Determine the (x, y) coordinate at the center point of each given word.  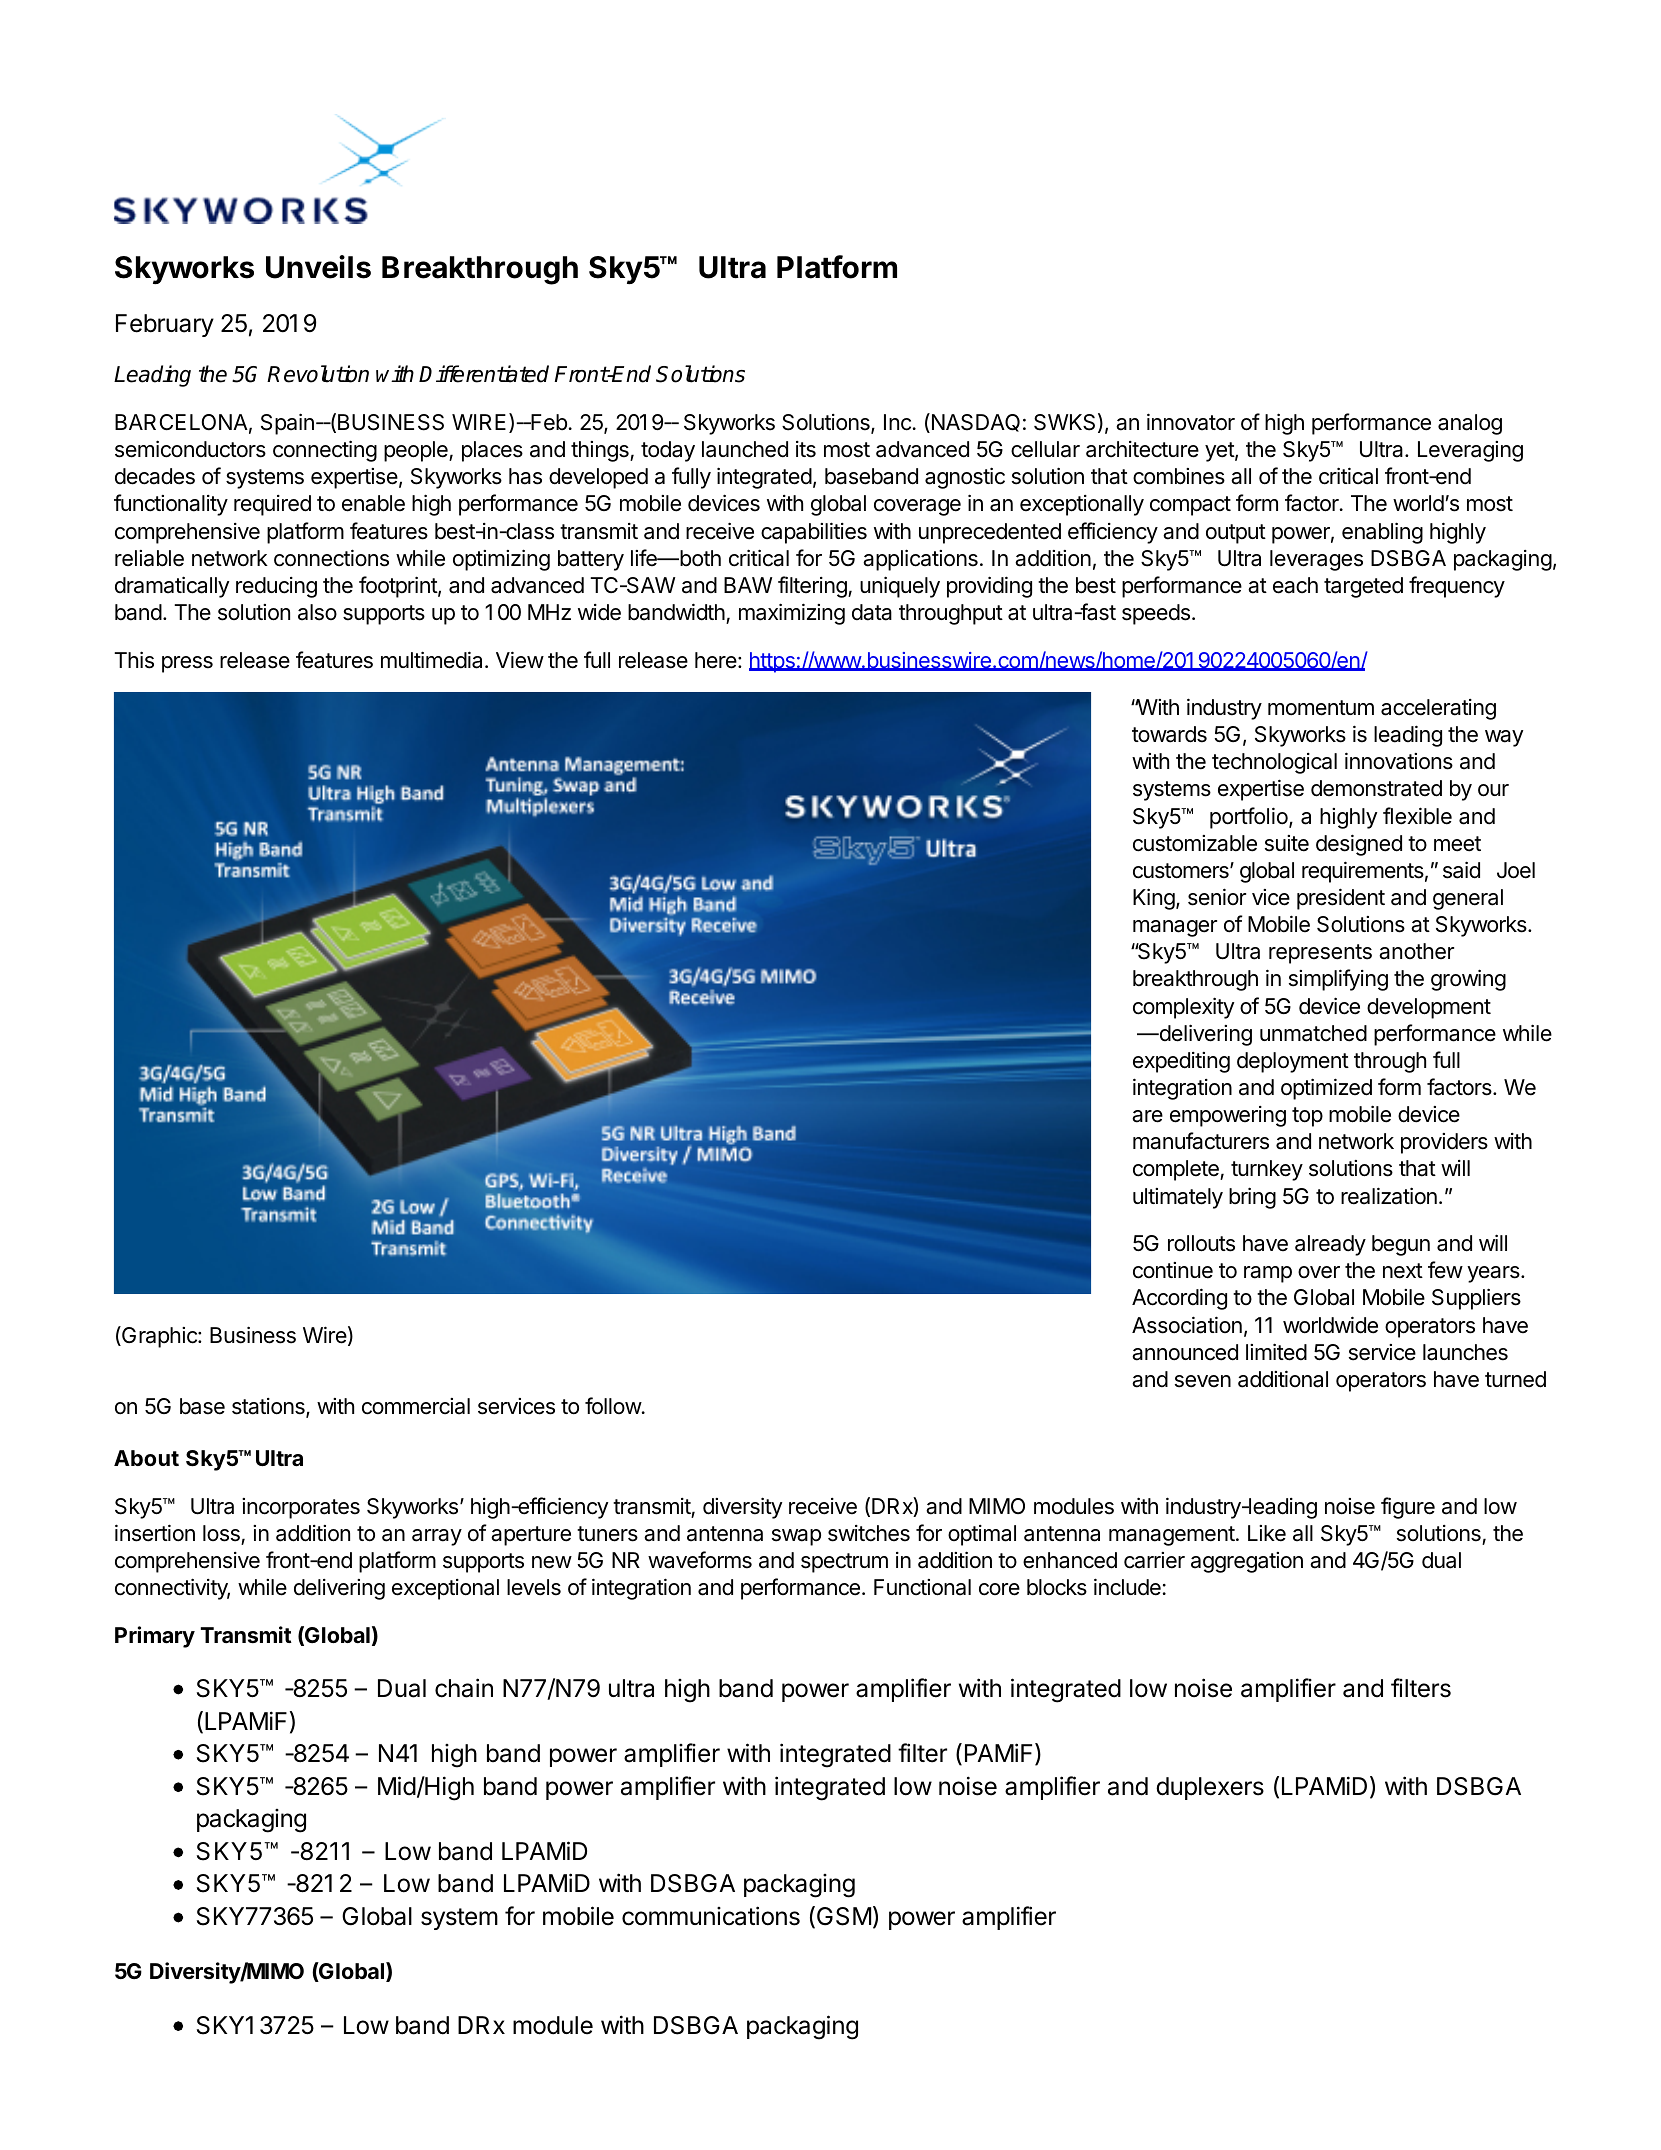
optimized (1326, 1089)
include (1127, 1587)
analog (1470, 424)
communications (711, 1916)
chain (464, 1688)
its (806, 449)
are (1147, 1116)
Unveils (318, 267)
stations (269, 1407)
